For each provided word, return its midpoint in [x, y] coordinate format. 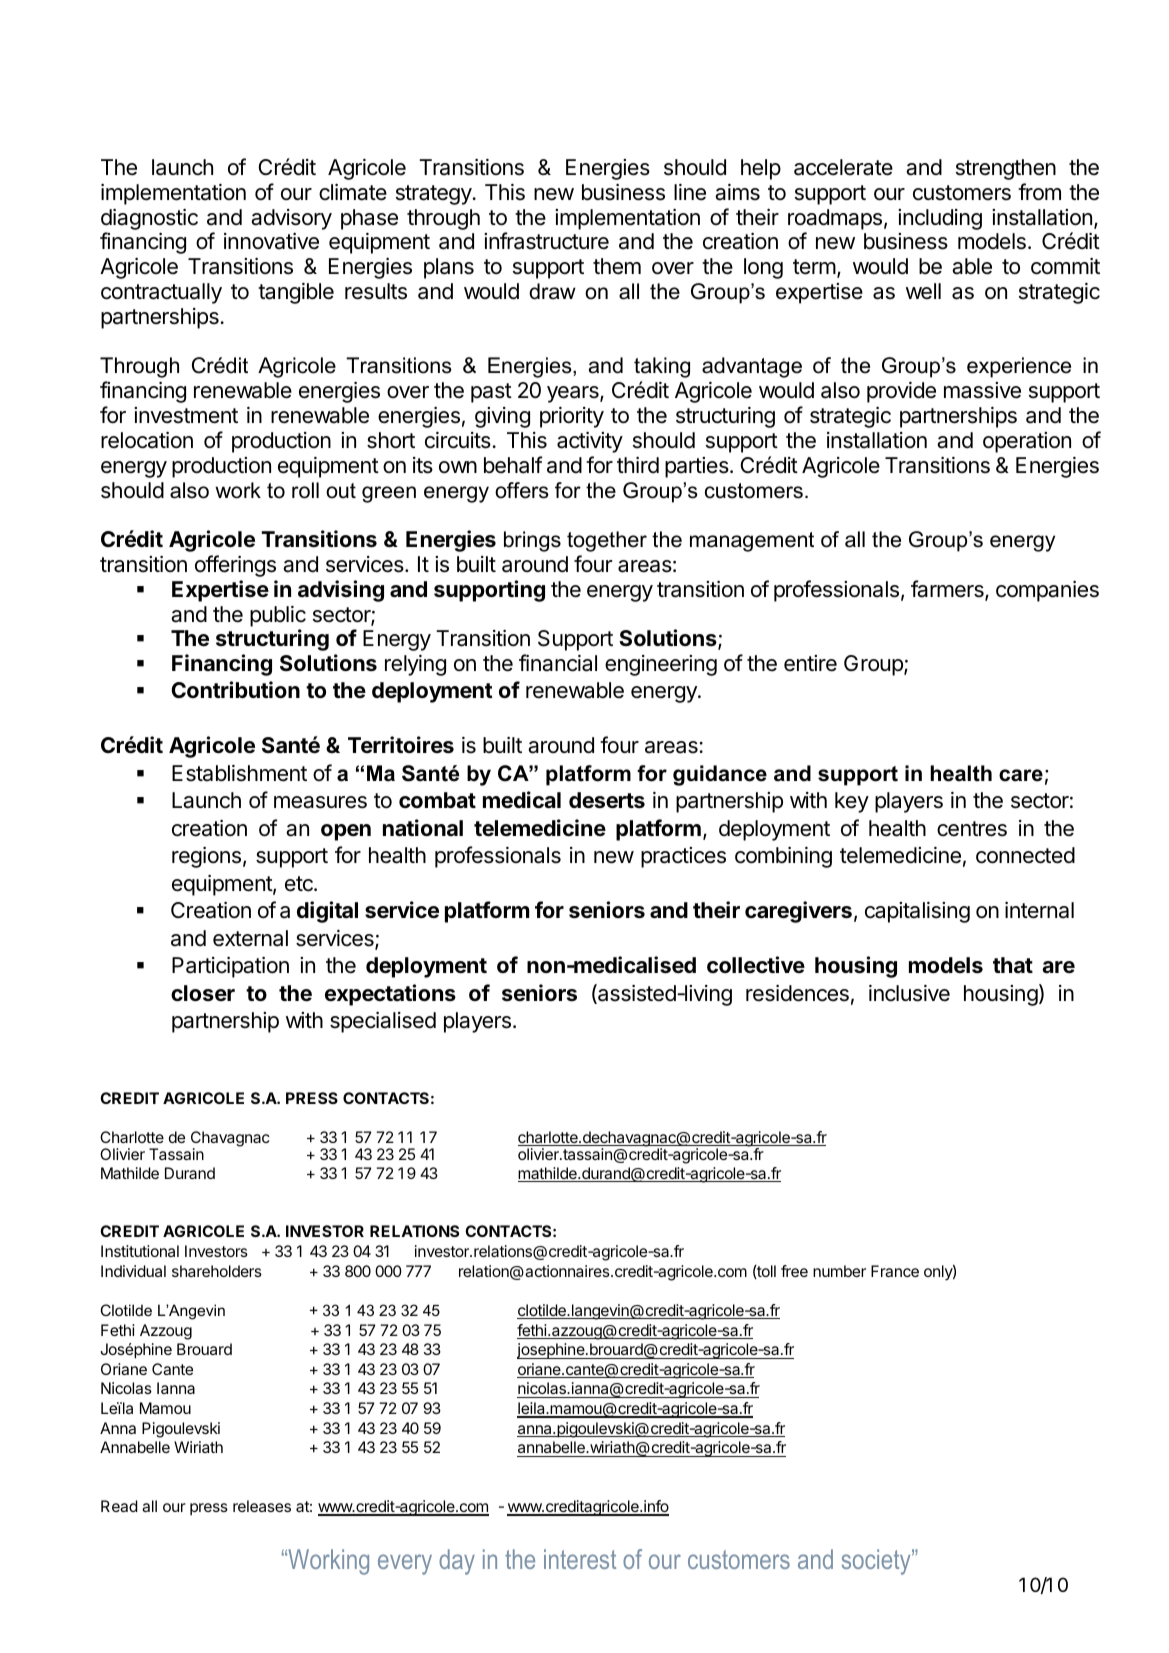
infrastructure [546, 241]
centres [972, 829]
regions [206, 857]
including [940, 219]
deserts [607, 800]
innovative [271, 241]
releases [262, 1506]
